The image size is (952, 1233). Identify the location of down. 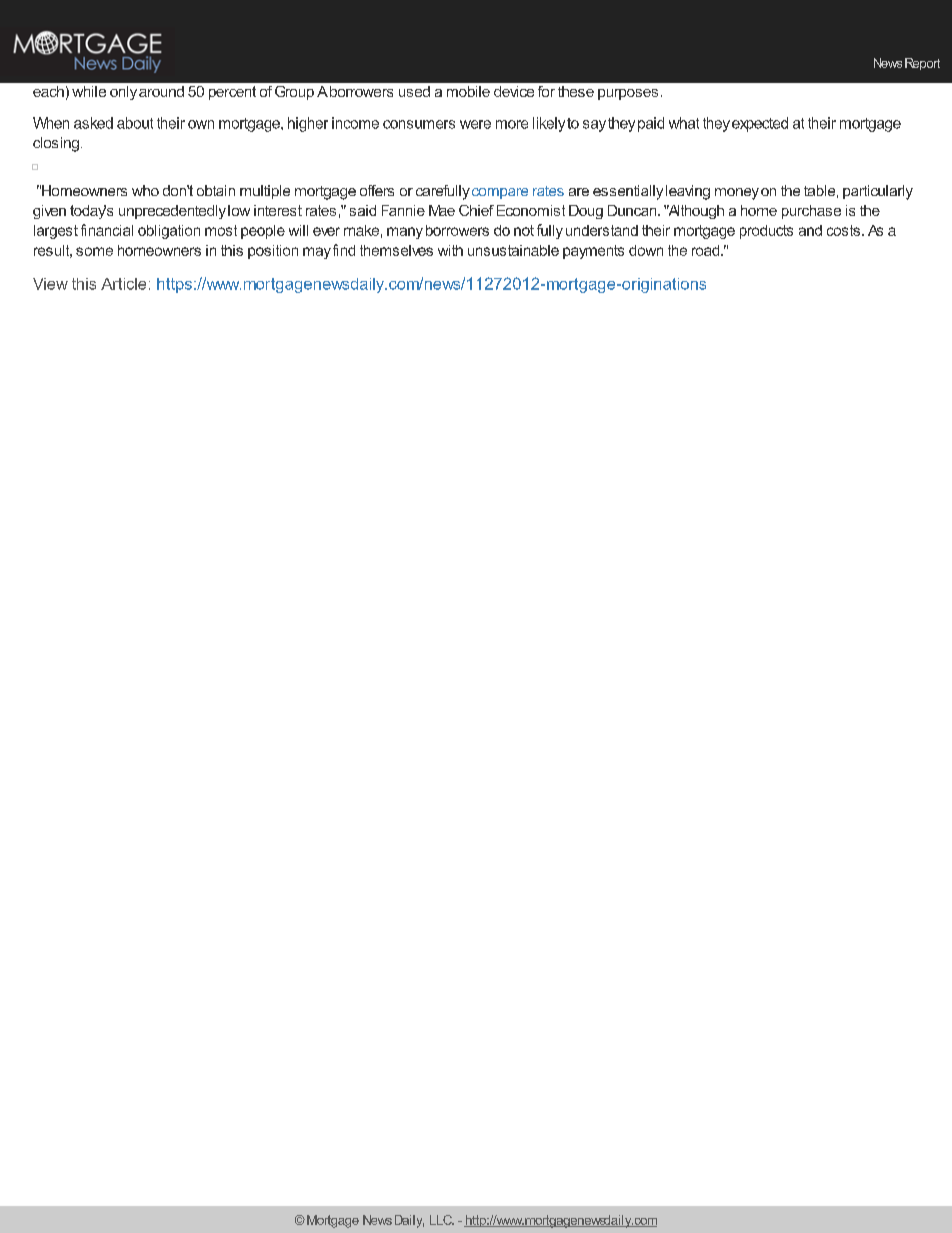
(646, 250).
